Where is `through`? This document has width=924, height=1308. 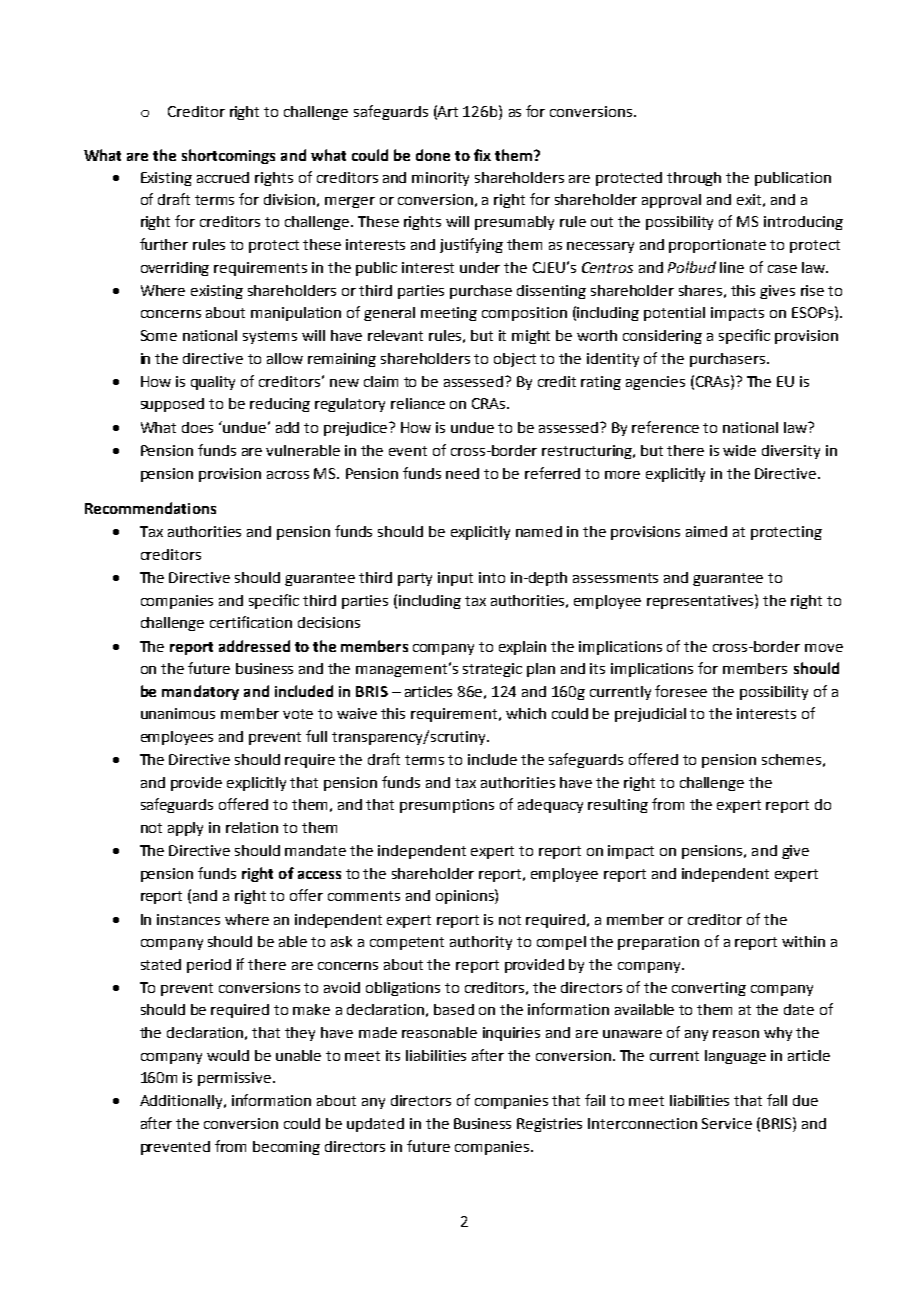
through is located at coordinates (694, 179).
